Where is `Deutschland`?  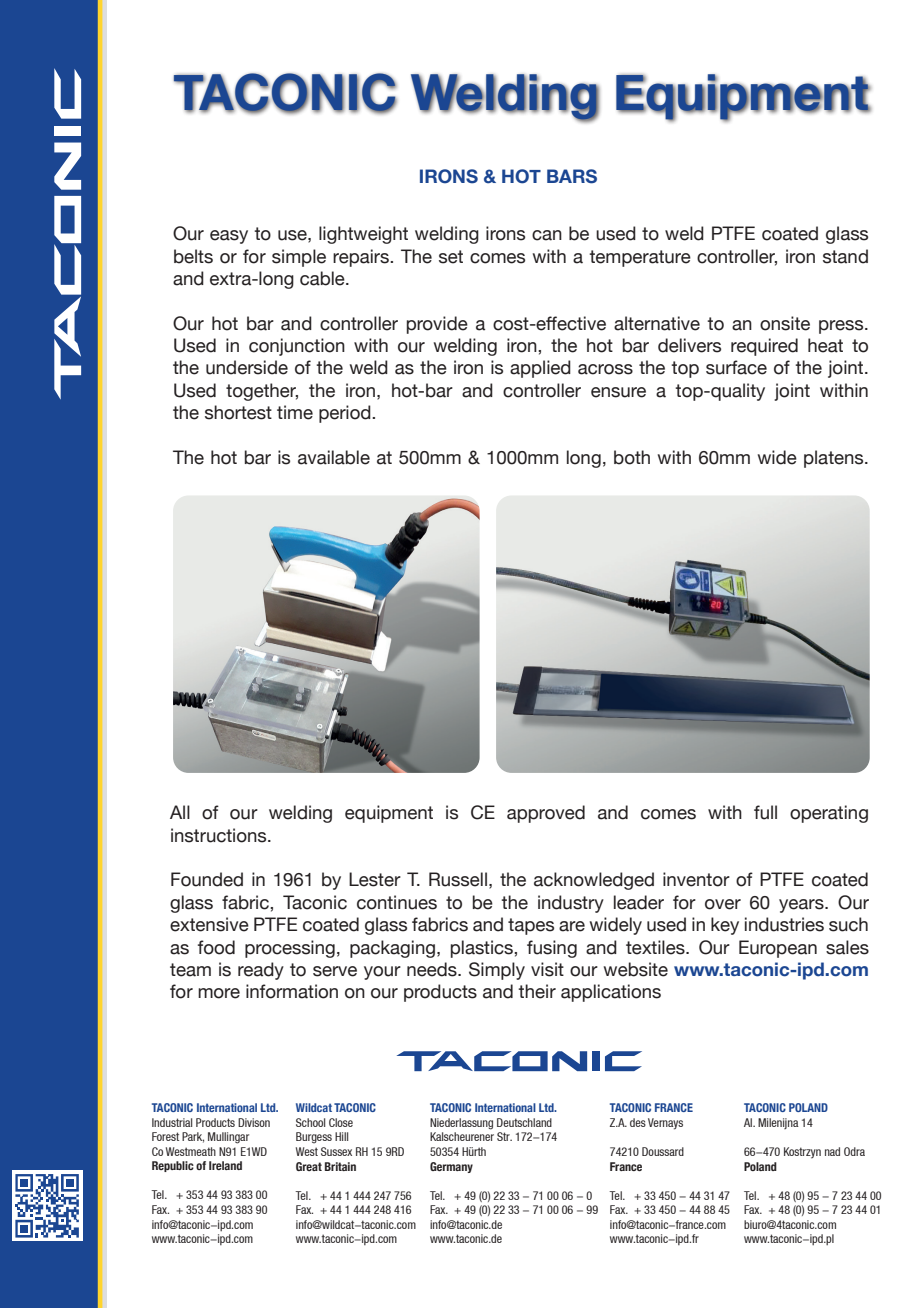
Deutschland is located at coordinates (524, 1122).
